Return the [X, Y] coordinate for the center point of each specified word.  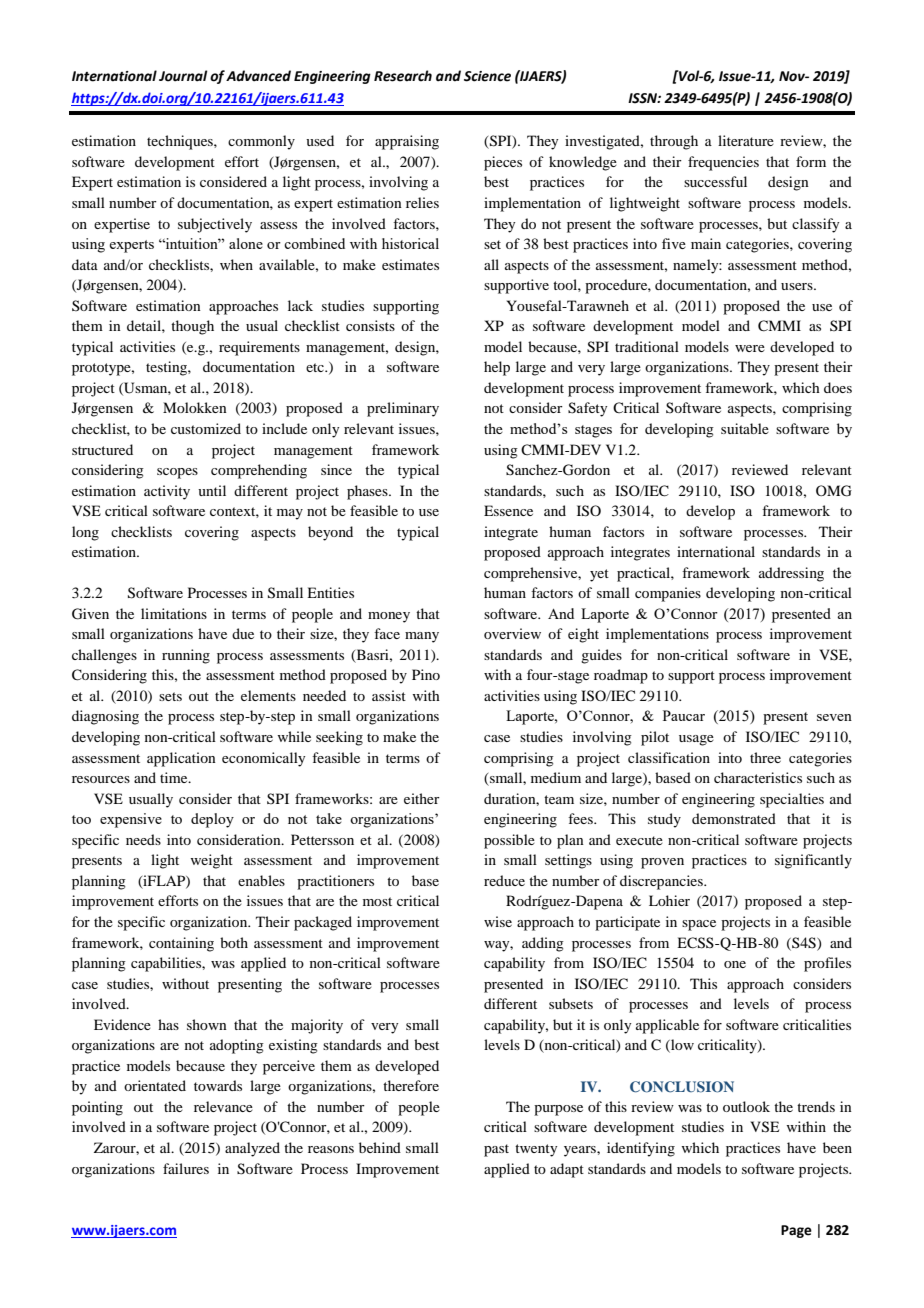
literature [746, 140]
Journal [183, 76]
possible [509, 841]
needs [143, 839]
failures [186, 1168]
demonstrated [734, 818]
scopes [177, 473]
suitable [745, 428]
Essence [508, 510]
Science [487, 76]
